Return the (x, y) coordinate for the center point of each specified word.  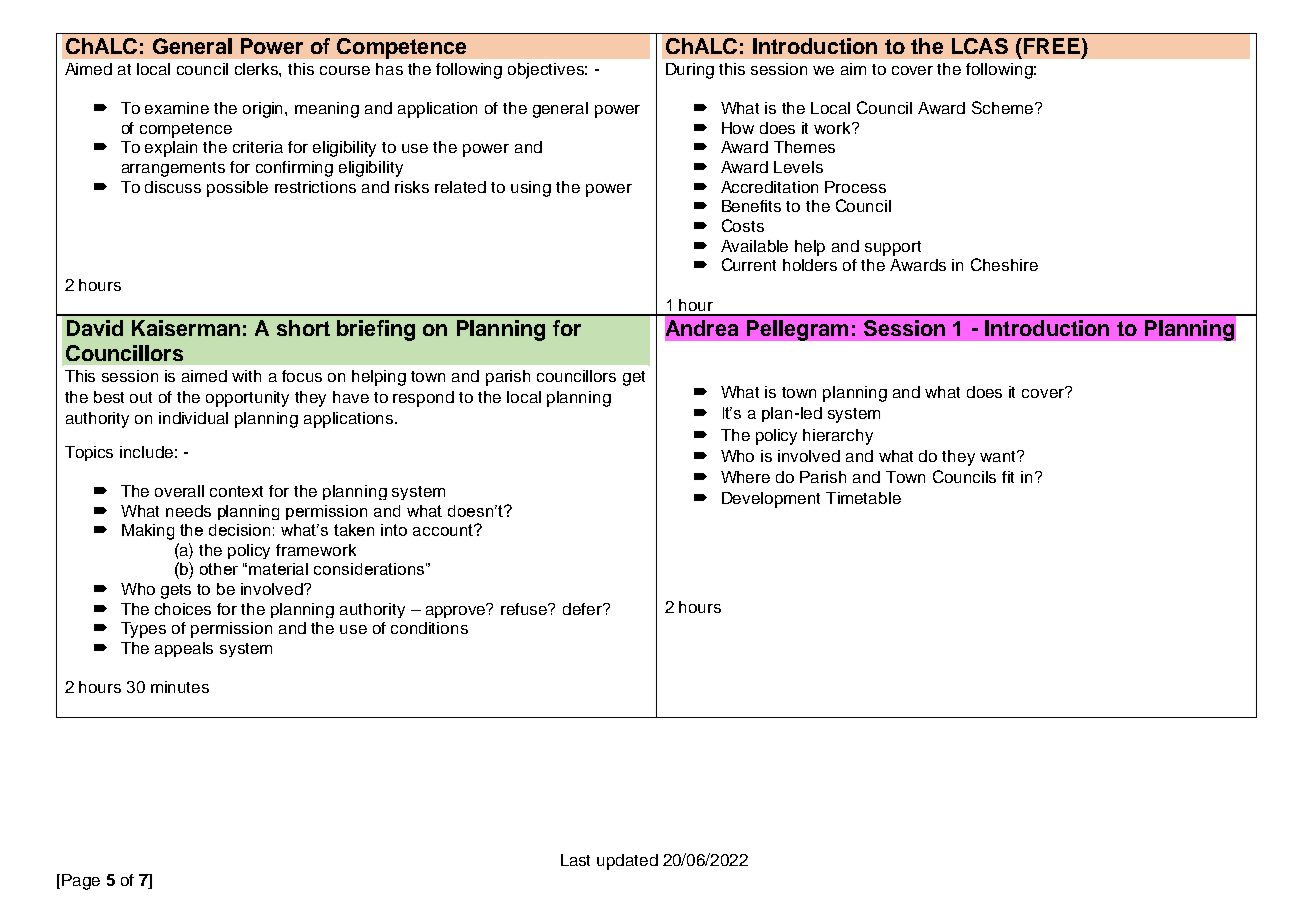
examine (177, 108)
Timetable (863, 498)
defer (583, 609)
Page (81, 882)
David (95, 328)
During (690, 71)
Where (745, 477)
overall (179, 491)
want (999, 456)
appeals (184, 649)
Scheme (1004, 107)
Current (749, 264)
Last (575, 860)
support (893, 248)
